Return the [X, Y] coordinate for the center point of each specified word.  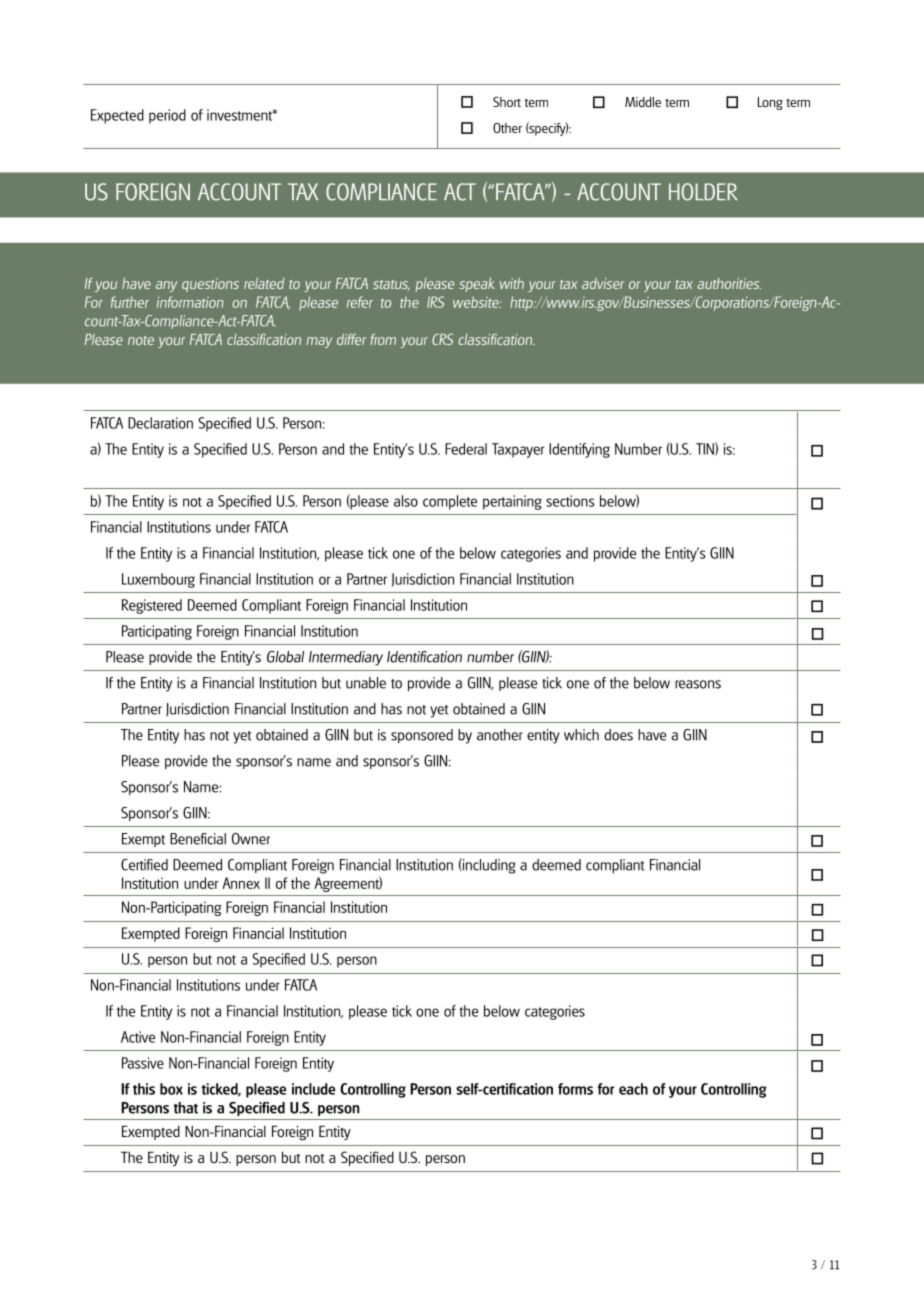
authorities [729, 283]
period [167, 116]
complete [450, 502]
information [190, 302]
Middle [643, 102]
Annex [241, 883]
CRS [442, 339]
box [171, 1089]
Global [285, 657]
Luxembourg [158, 580]
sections [570, 501]
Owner [251, 839]
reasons [698, 684]
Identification [424, 657]
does [618, 735]
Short [507, 102]
